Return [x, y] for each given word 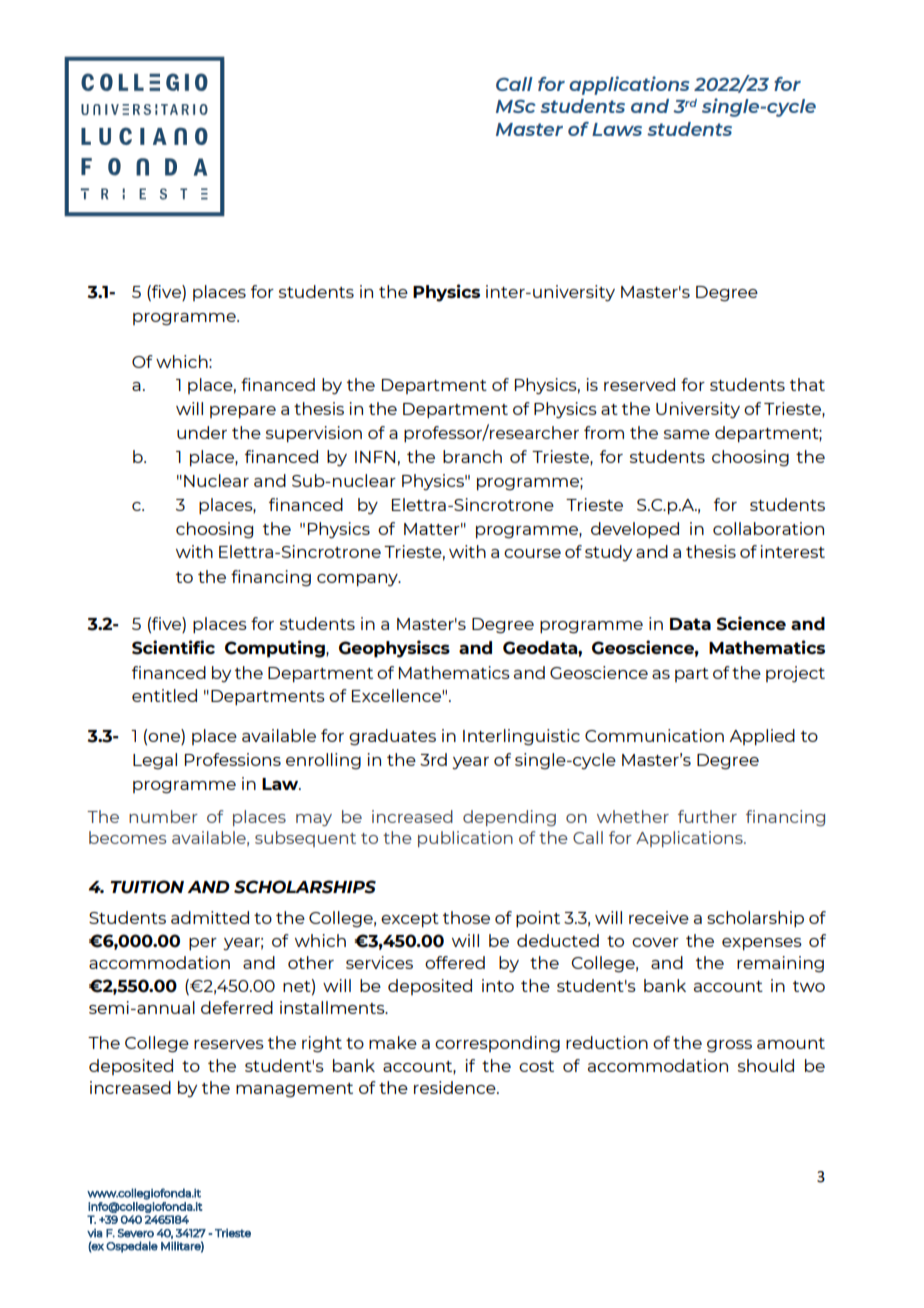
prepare [243, 412]
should [766, 1065]
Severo [136, 1233]
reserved [639, 384]
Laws [617, 129]
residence [456, 1087]
